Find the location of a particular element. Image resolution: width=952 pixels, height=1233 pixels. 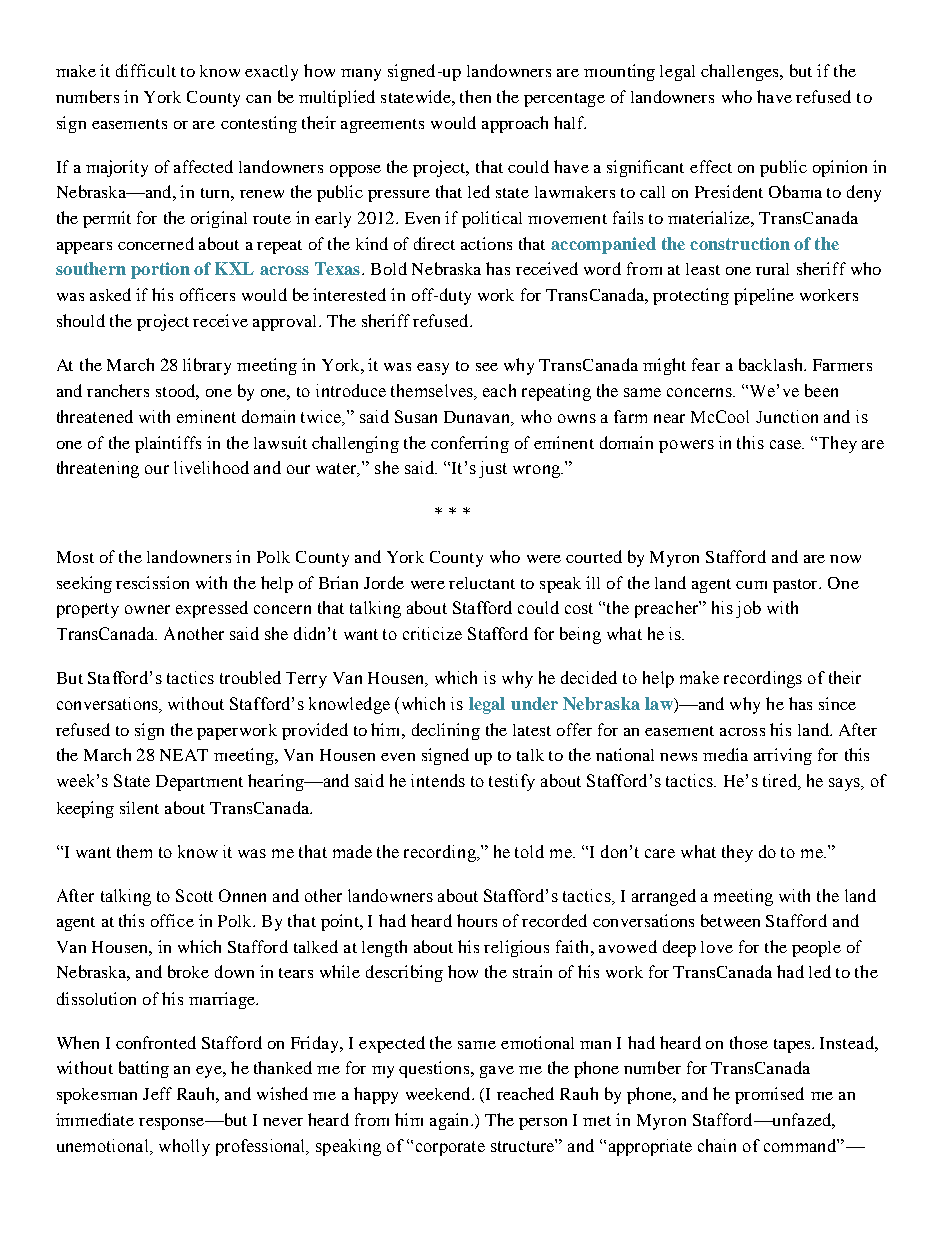

backlash is located at coordinates (772, 364).
